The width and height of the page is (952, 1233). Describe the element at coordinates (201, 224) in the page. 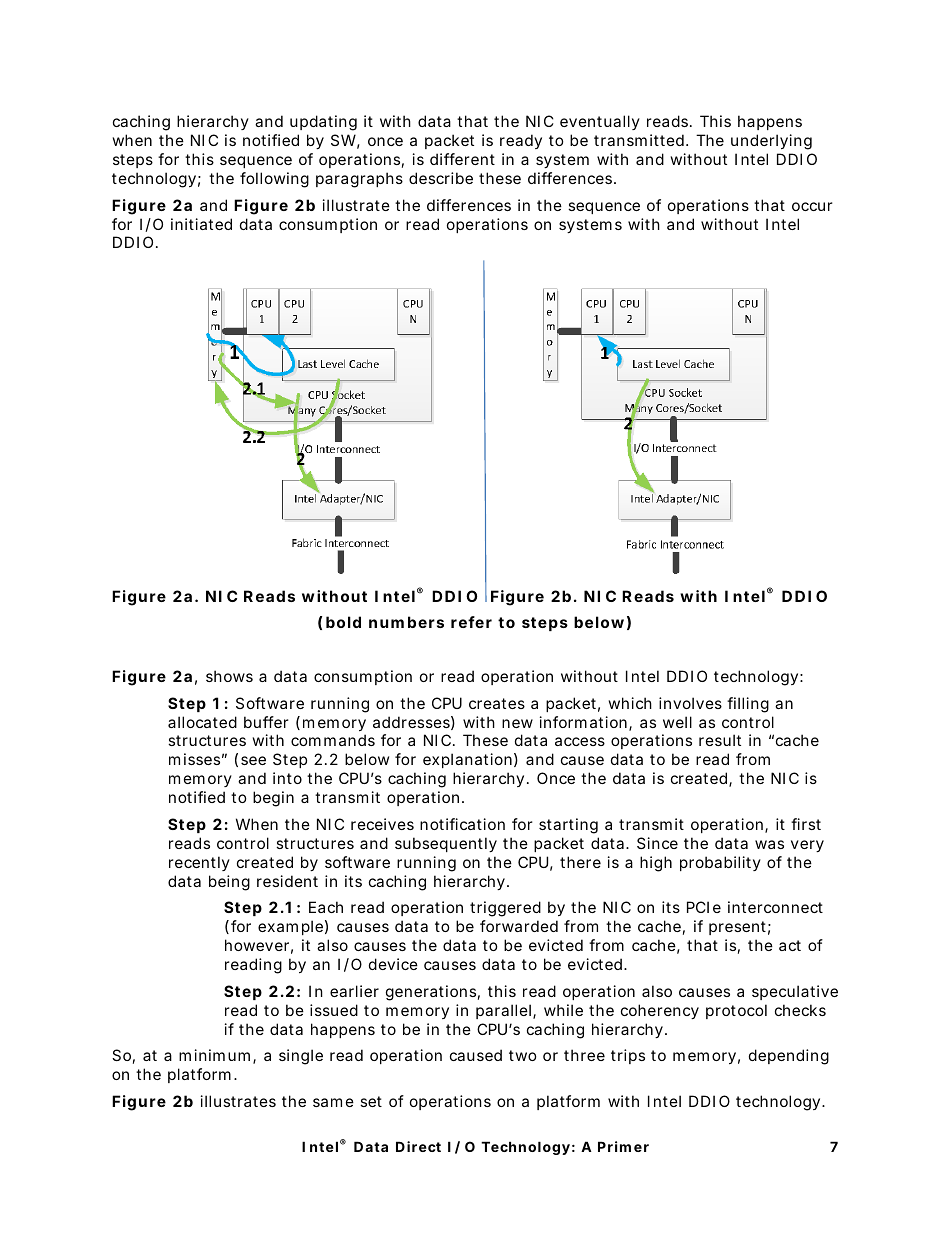

I see `initiated` at that location.
